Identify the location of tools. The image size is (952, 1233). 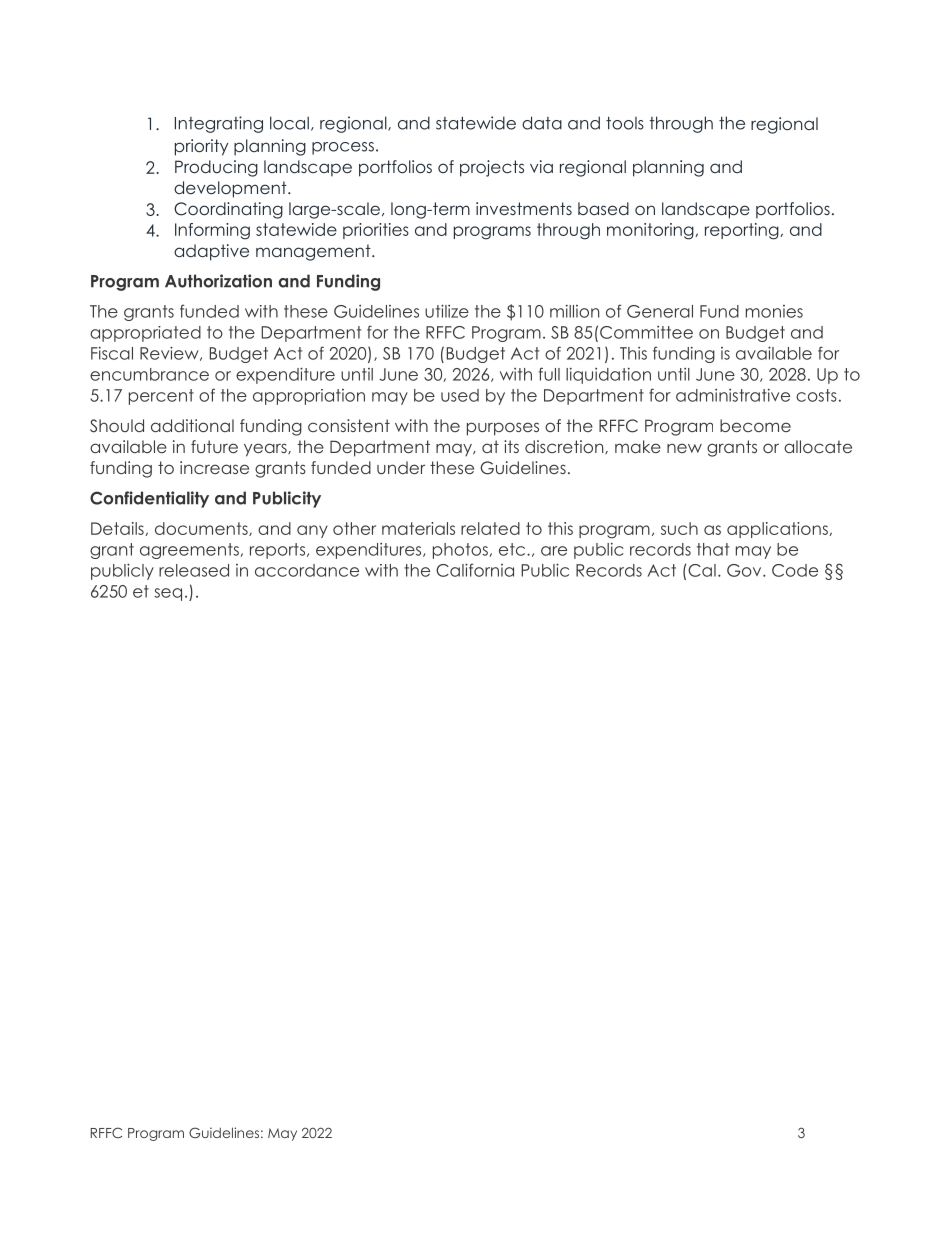
(625, 123).
